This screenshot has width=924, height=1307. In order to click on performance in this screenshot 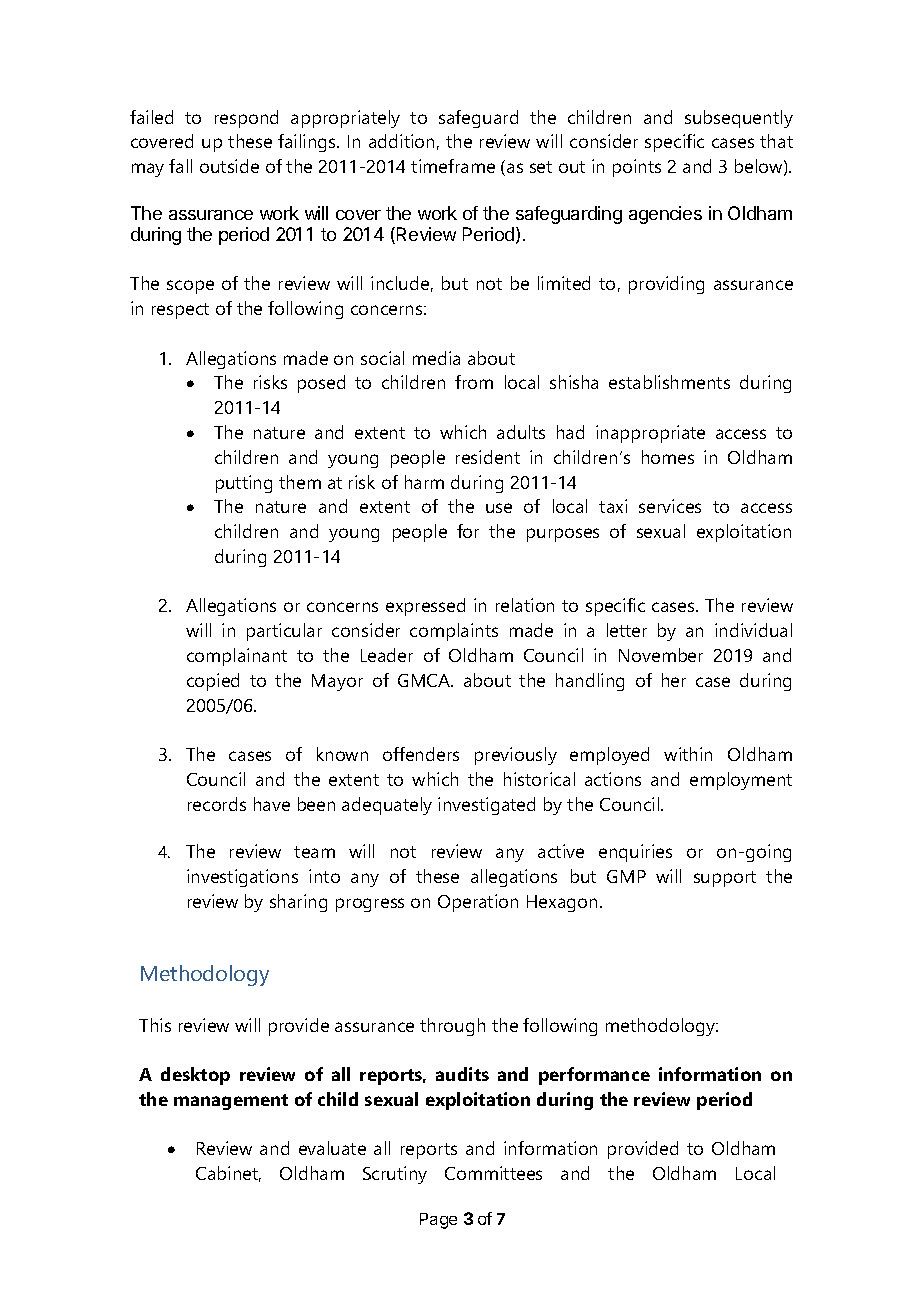, I will do `click(594, 1076)`.
